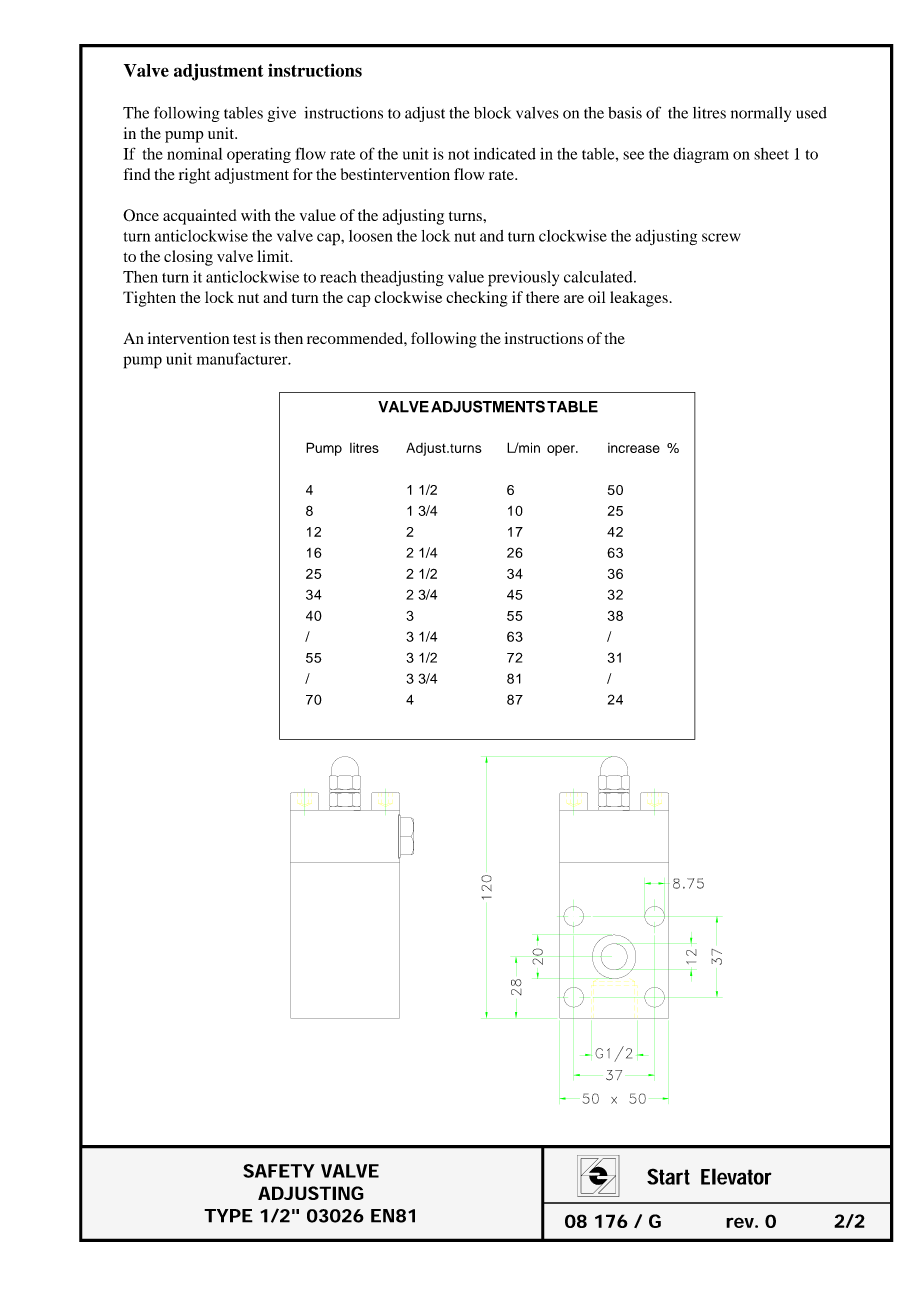  I want to click on nominal, so click(194, 153).
